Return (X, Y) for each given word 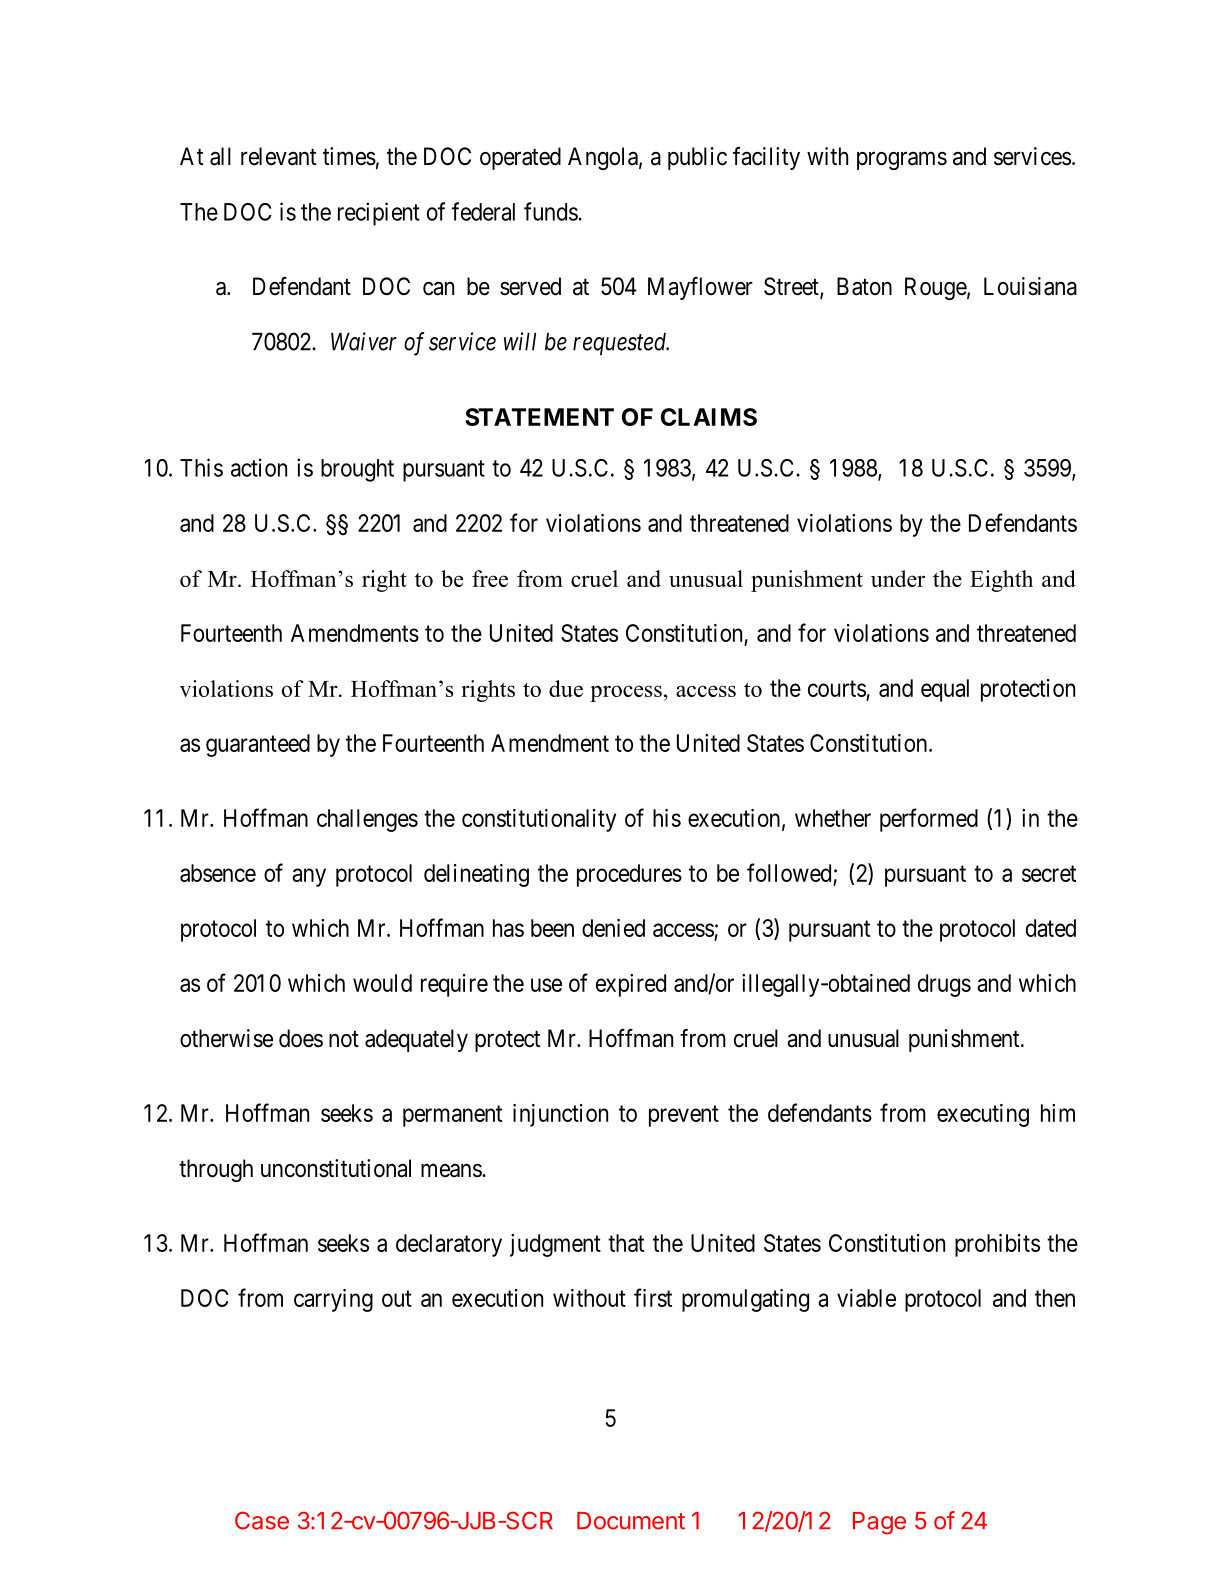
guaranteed (258, 745)
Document (631, 1521)
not (344, 1039)
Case (262, 1520)
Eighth (1001, 581)
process (626, 693)
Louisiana (1030, 286)
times (349, 156)
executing (983, 1115)
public (697, 158)
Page (879, 1523)
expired (631, 985)
